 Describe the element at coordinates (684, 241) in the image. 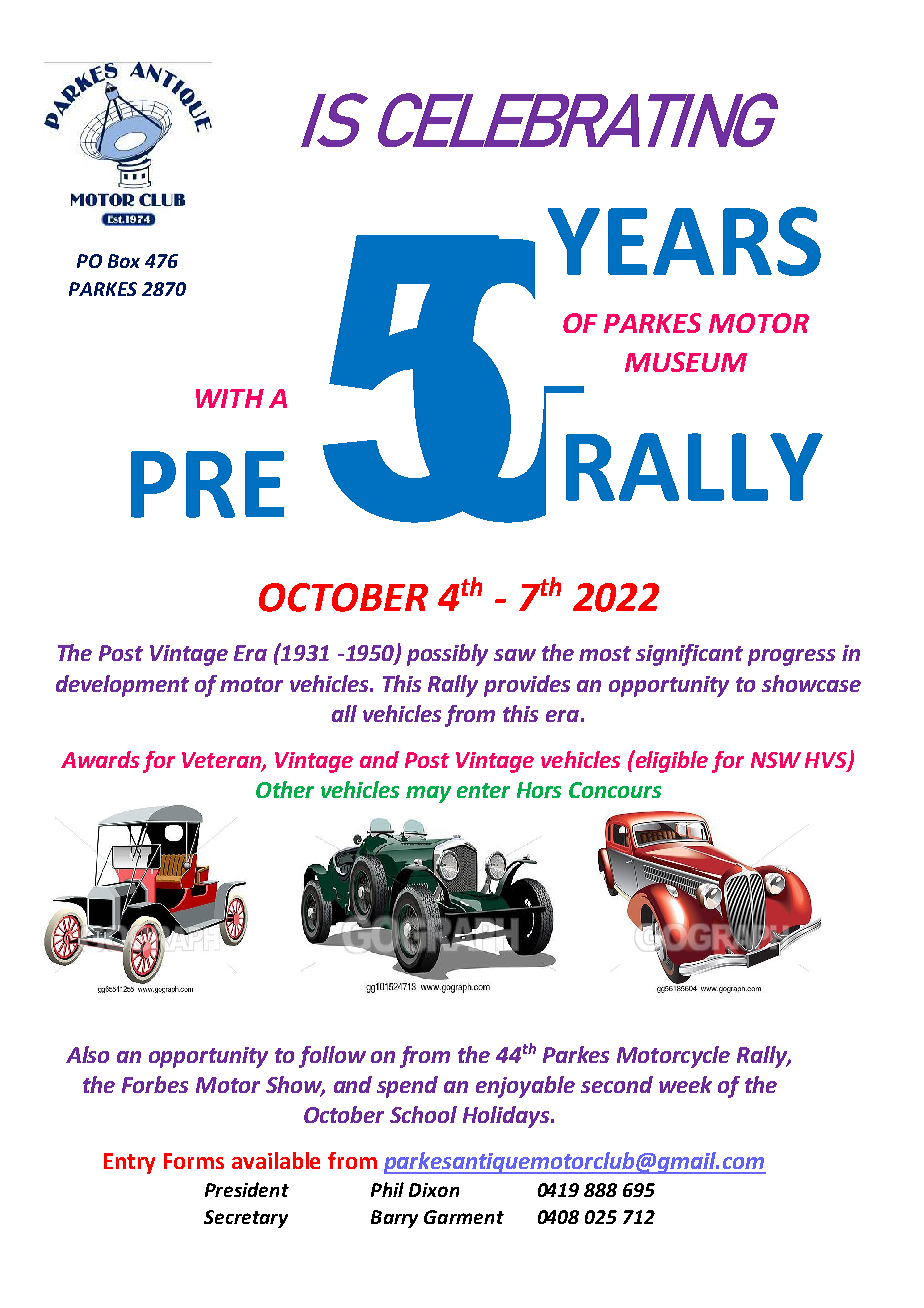

I see `YEARS` at that location.
